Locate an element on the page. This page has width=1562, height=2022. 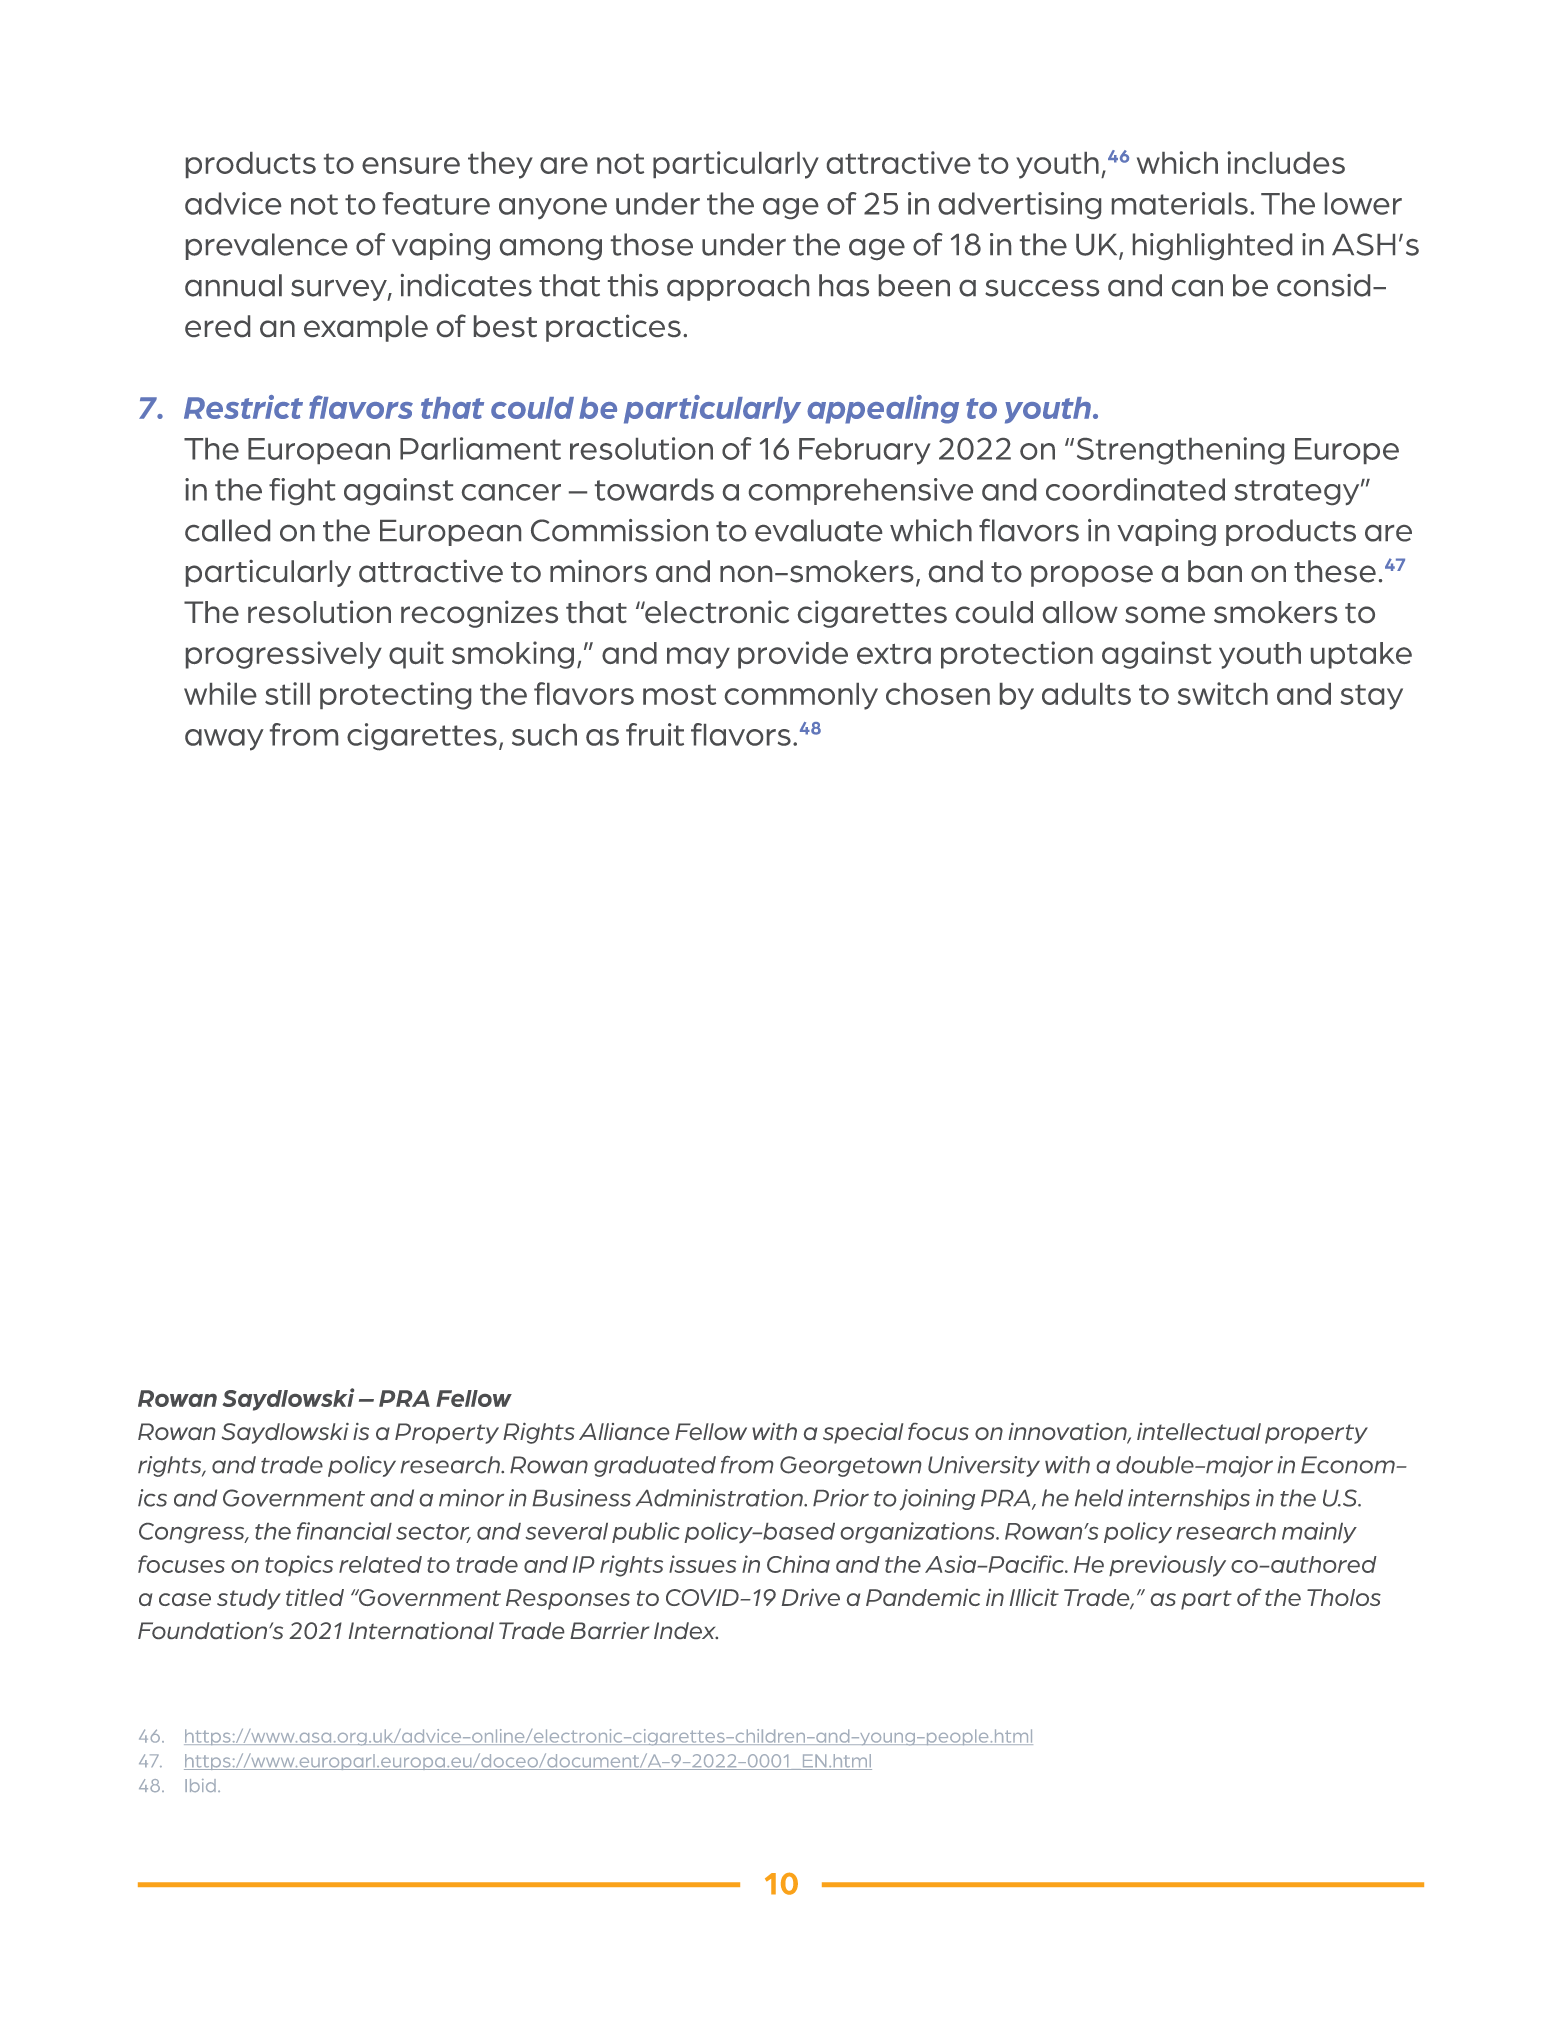
away is located at coordinates (224, 740).
